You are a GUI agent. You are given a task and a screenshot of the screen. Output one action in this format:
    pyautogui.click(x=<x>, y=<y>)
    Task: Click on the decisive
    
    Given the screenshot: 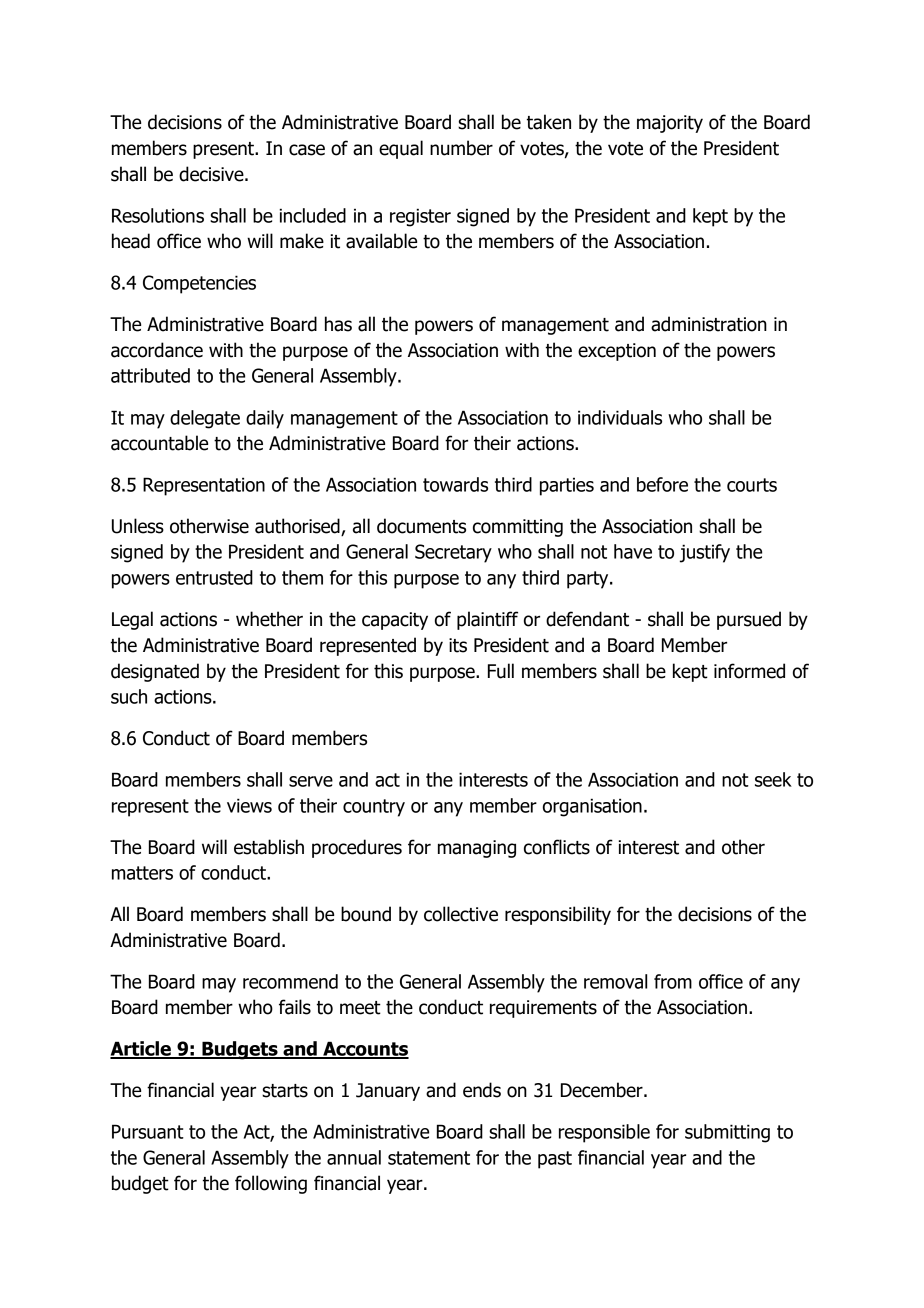 What is the action you would take?
    pyautogui.click(x=212, y=174)
